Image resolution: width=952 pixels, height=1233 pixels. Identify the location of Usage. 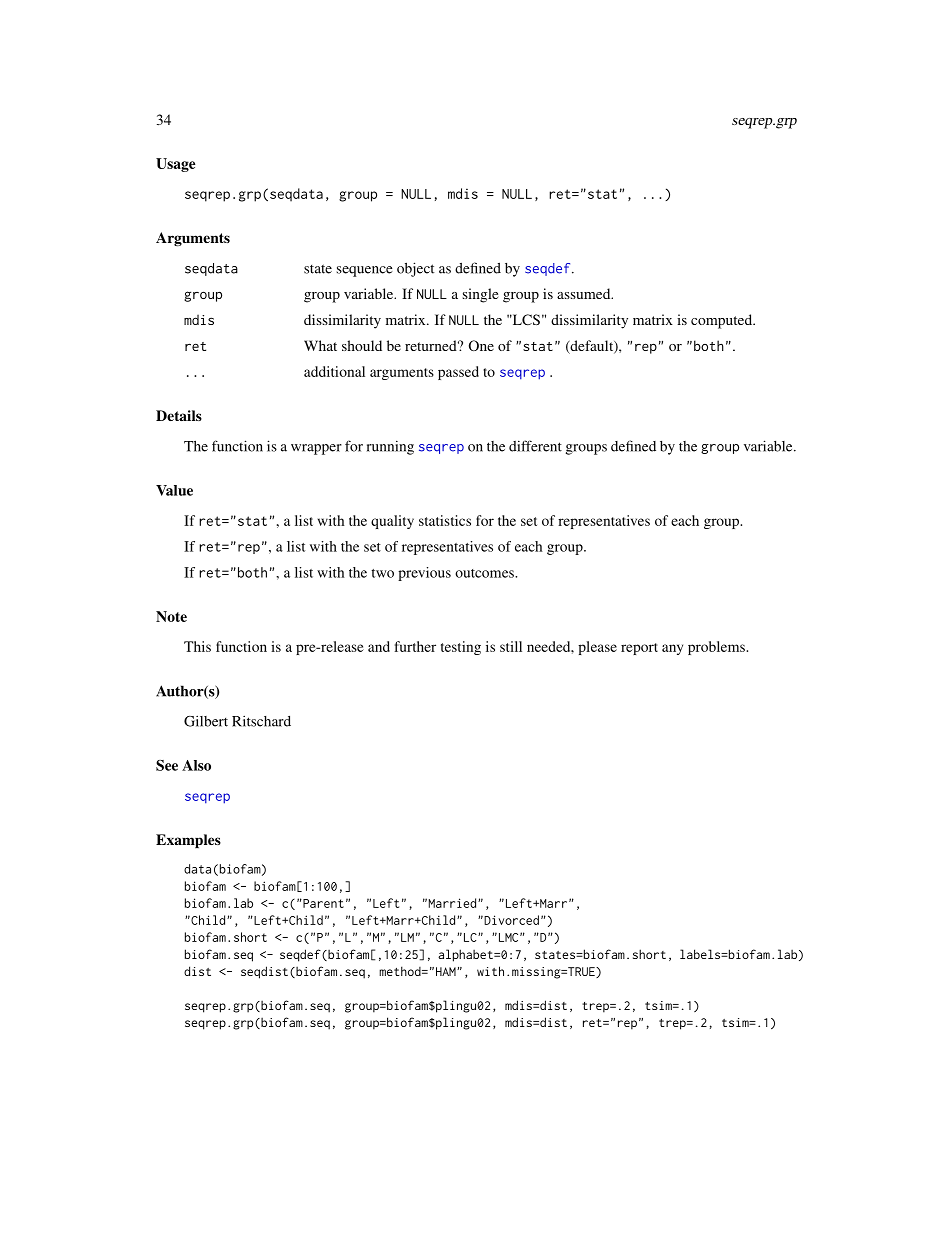
(176, 165).
